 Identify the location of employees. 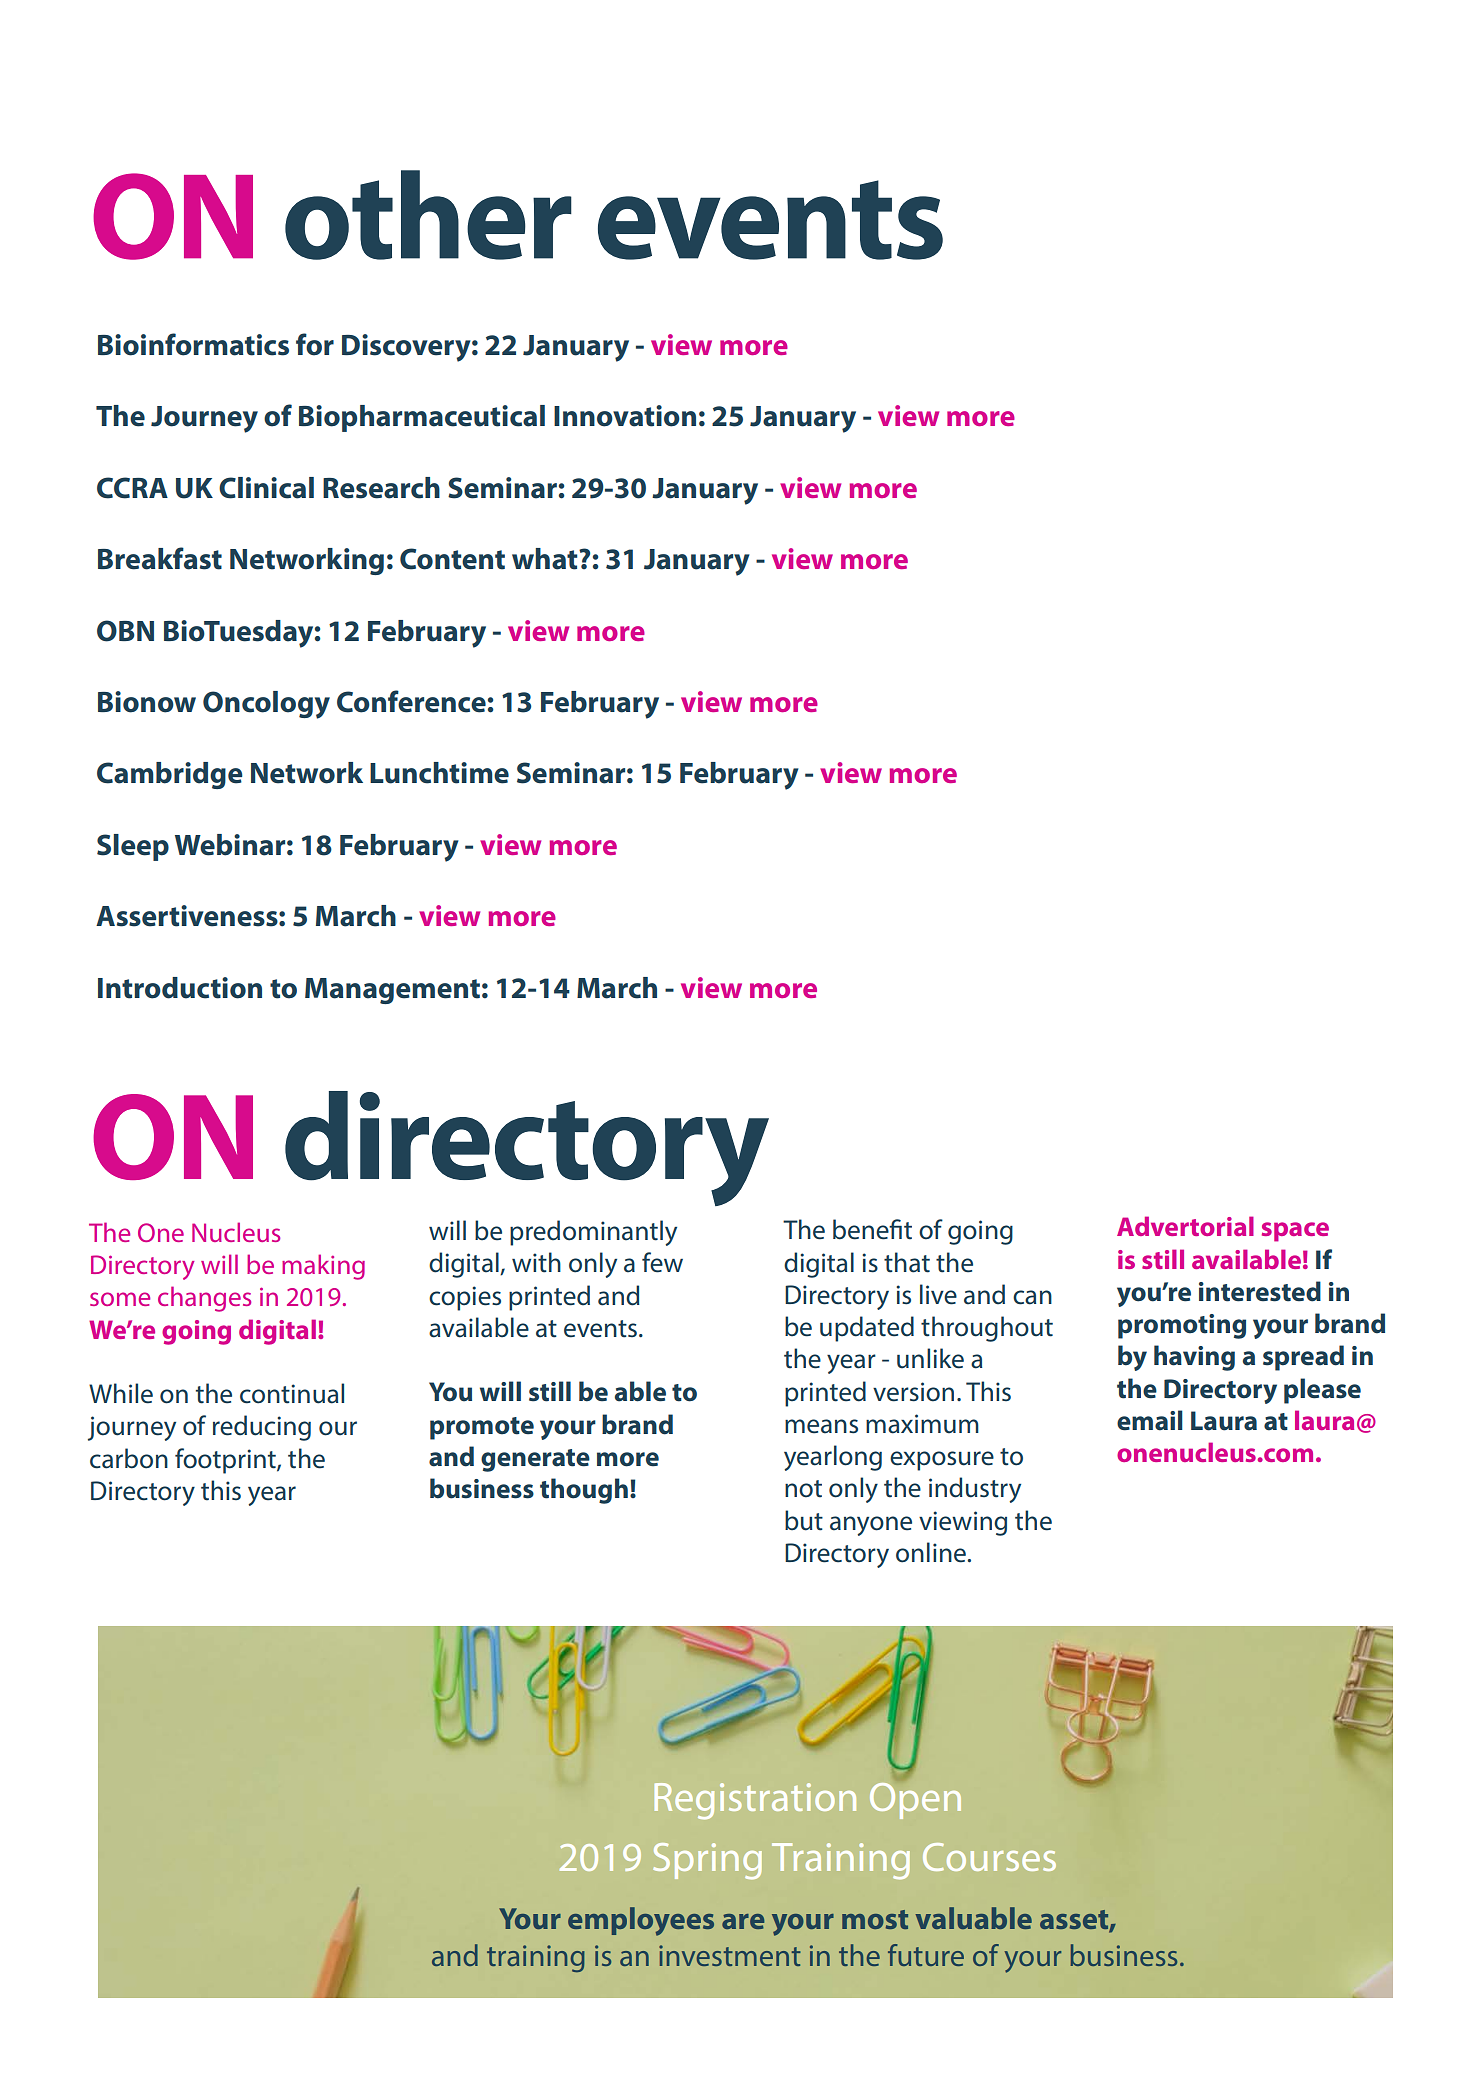
(641, 1921).
